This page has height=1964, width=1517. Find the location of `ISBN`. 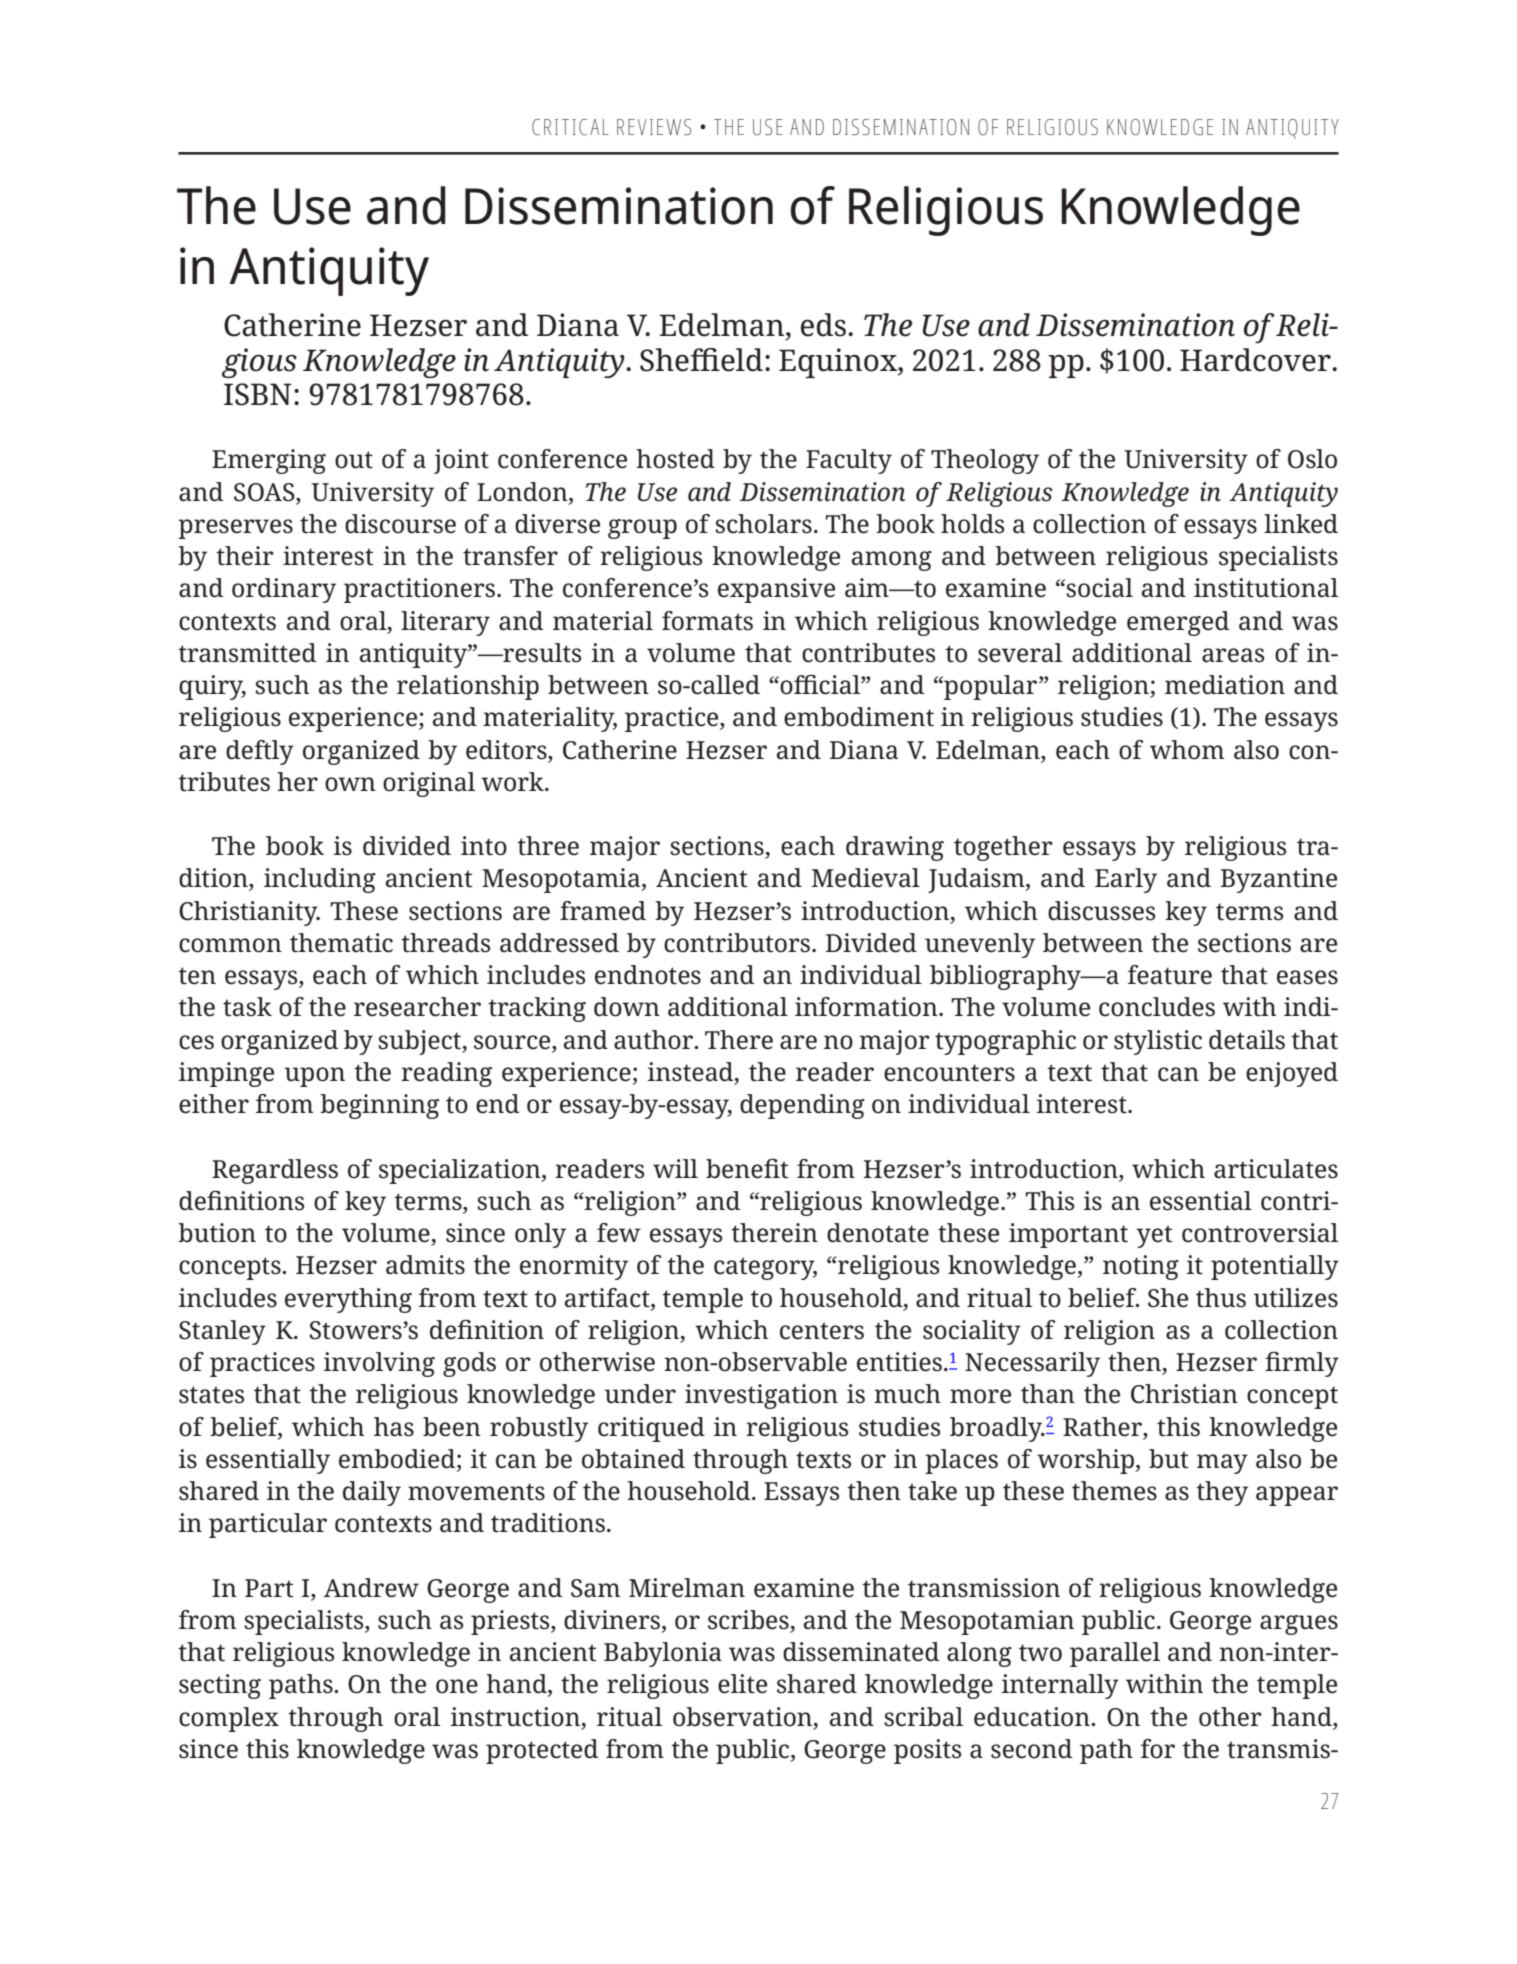

ISBN is located at coordinates (258, 394).
